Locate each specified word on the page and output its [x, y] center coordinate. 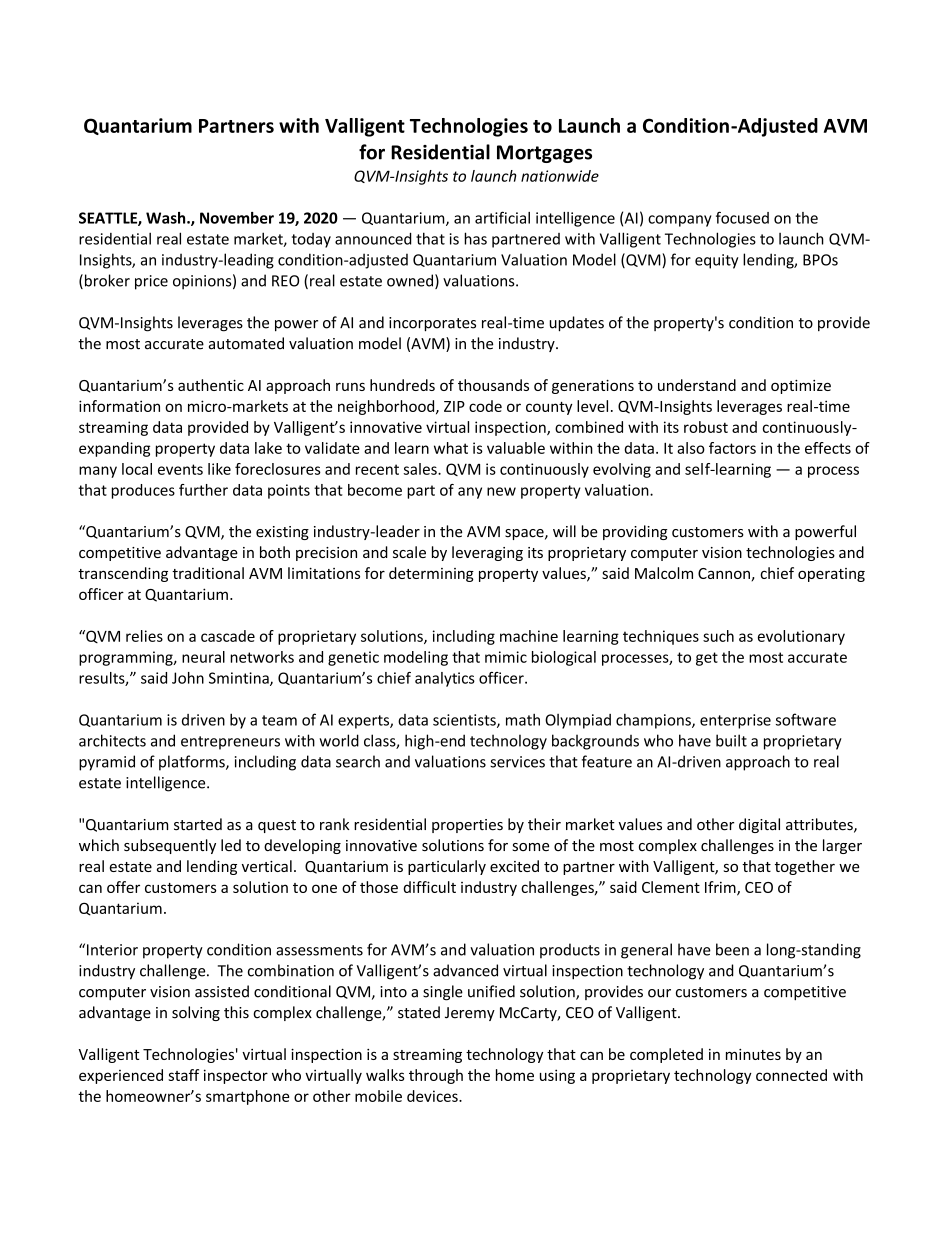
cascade [228, 636]
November [237, 218]
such [718, 636]
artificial [502, 217]
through [436, 1076]
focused [742, 217]
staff [183, 1075]
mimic [506, 657]
